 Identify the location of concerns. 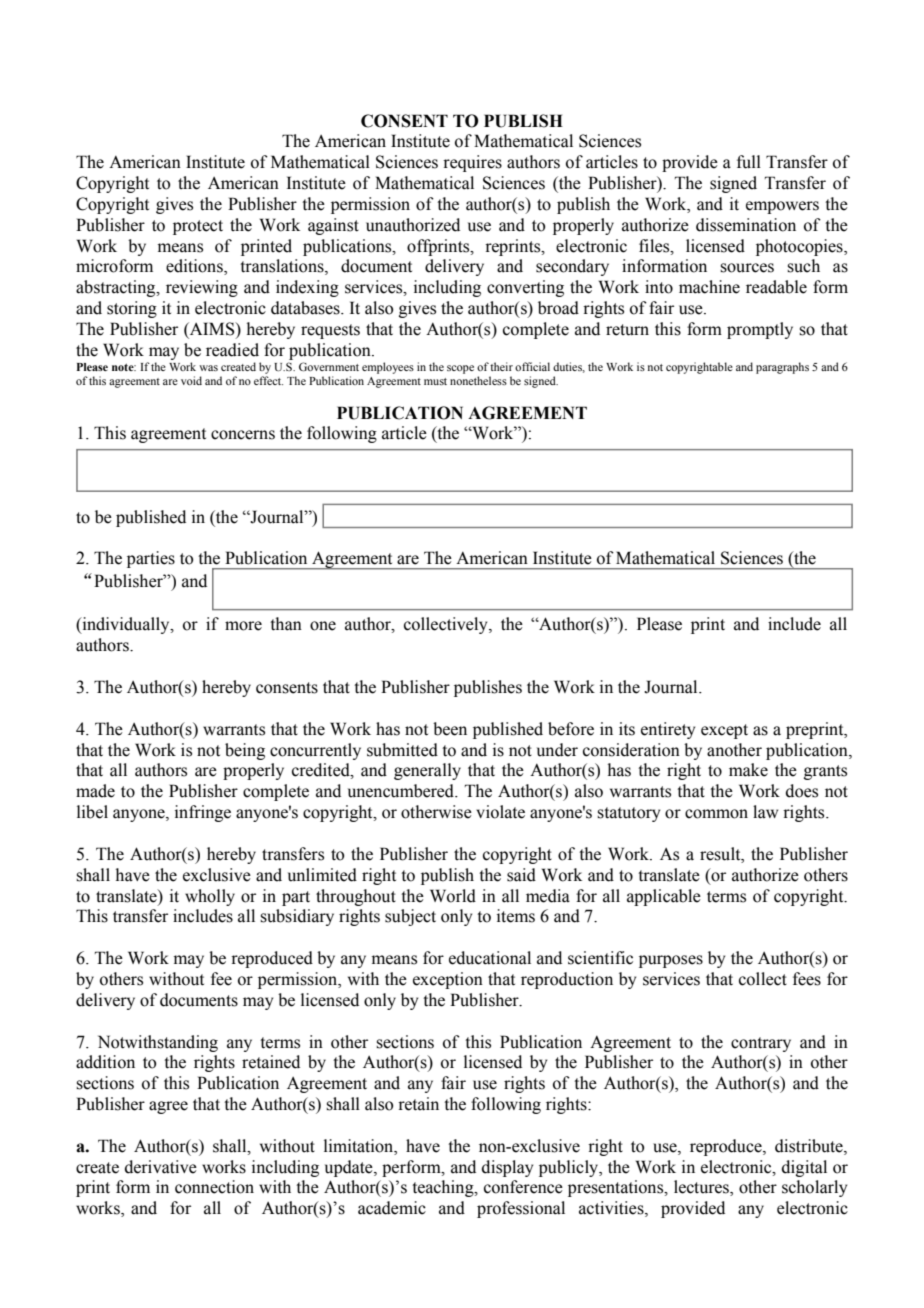
(243, 435).
